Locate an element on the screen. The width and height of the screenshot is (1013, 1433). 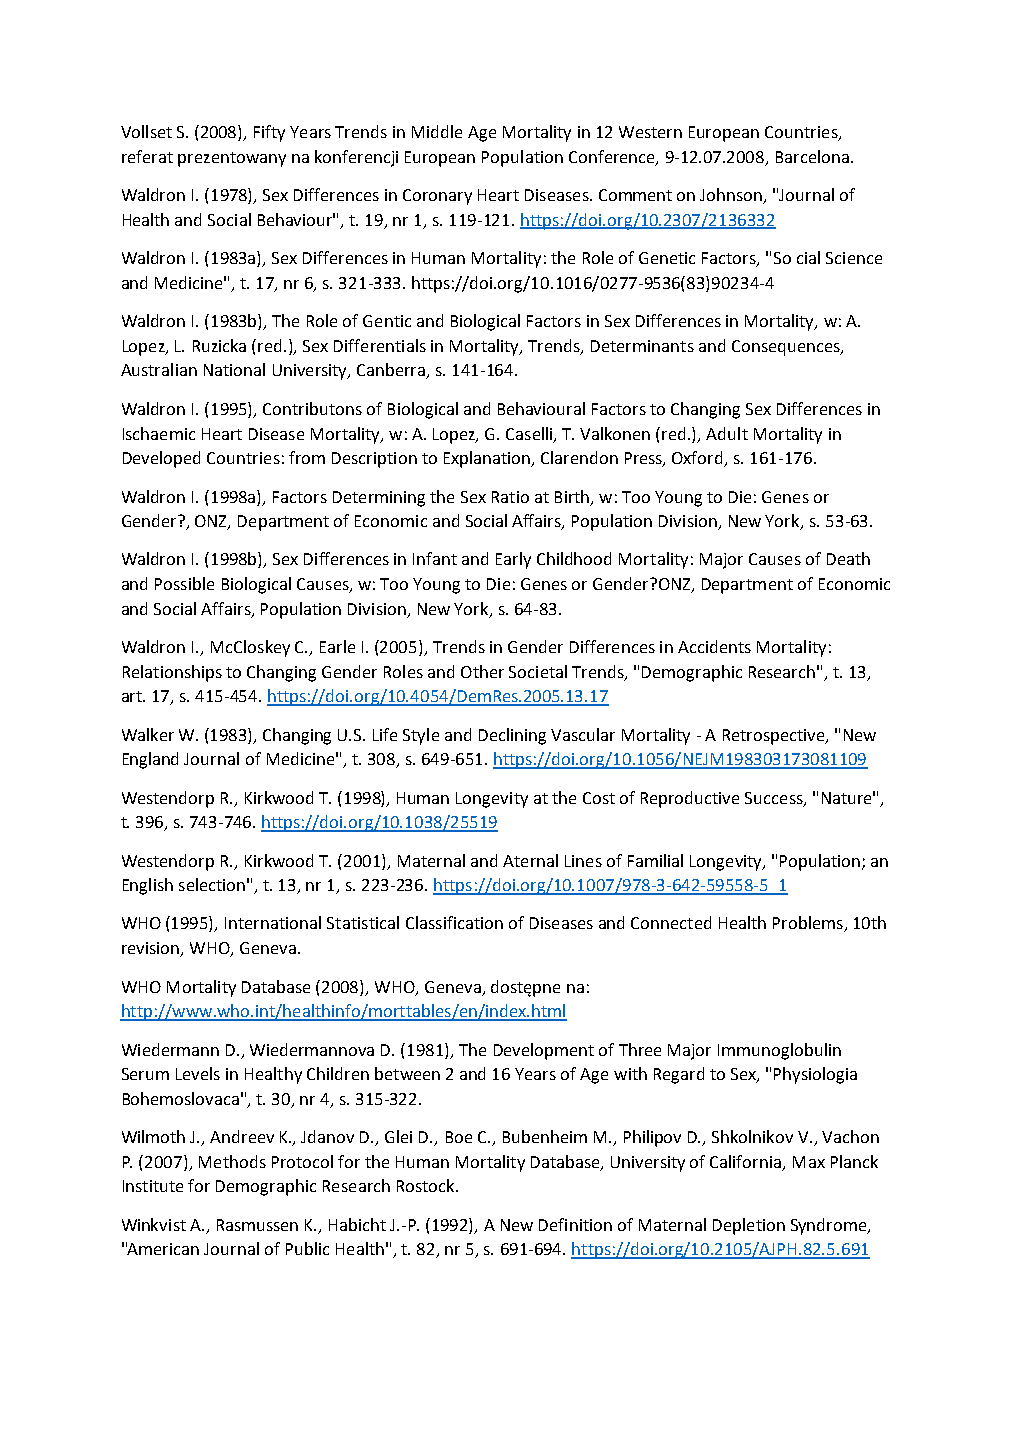
Ischaemic is located at coordinates (159, 433).
